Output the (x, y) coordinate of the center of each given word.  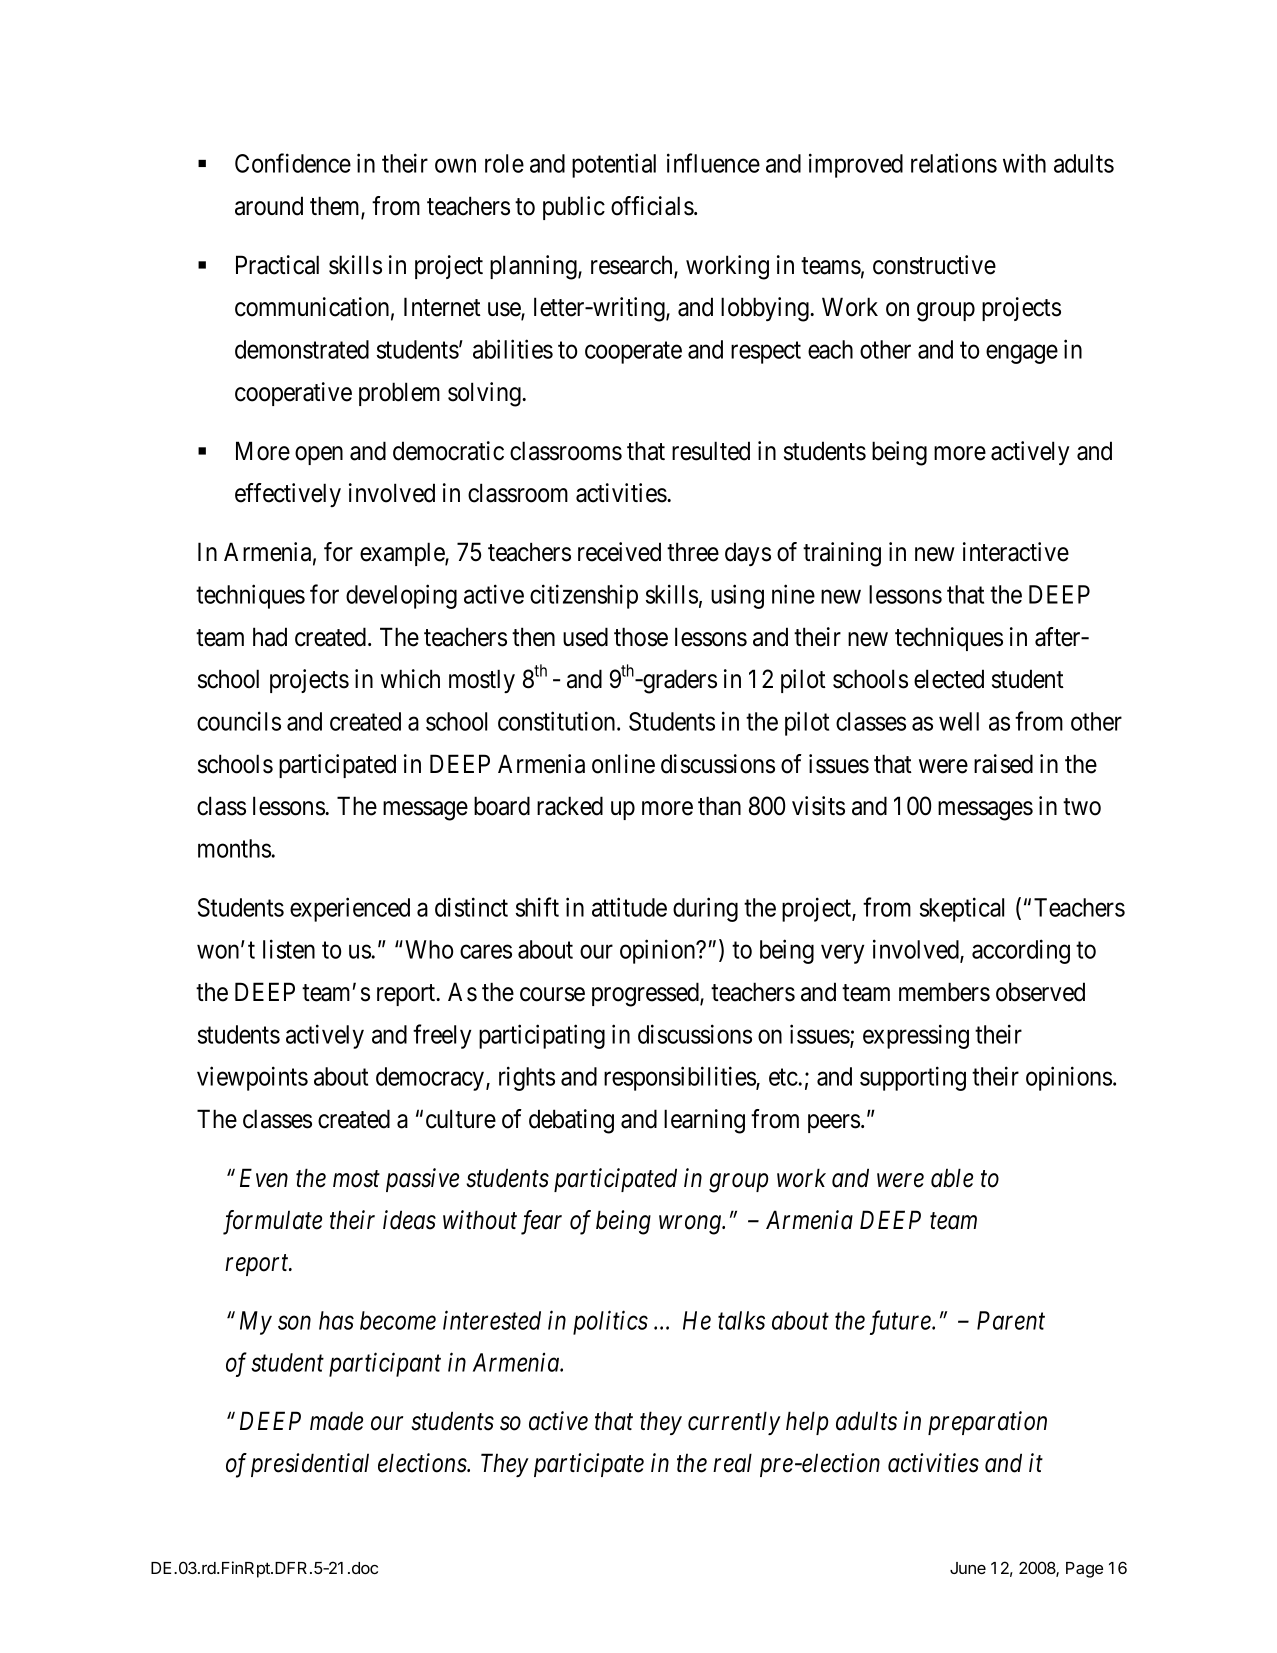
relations (954, 163)
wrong (691, 1225)
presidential (310, 1465)
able (952, 1178)
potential (614, 165)
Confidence (293, 163)
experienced (350, 909)
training (842, 554)
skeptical (962, 909)
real (732, 1463)
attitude (629, 907)
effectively (288, 495)
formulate (272, 1222)
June (968, 1568)
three (693, 552)
